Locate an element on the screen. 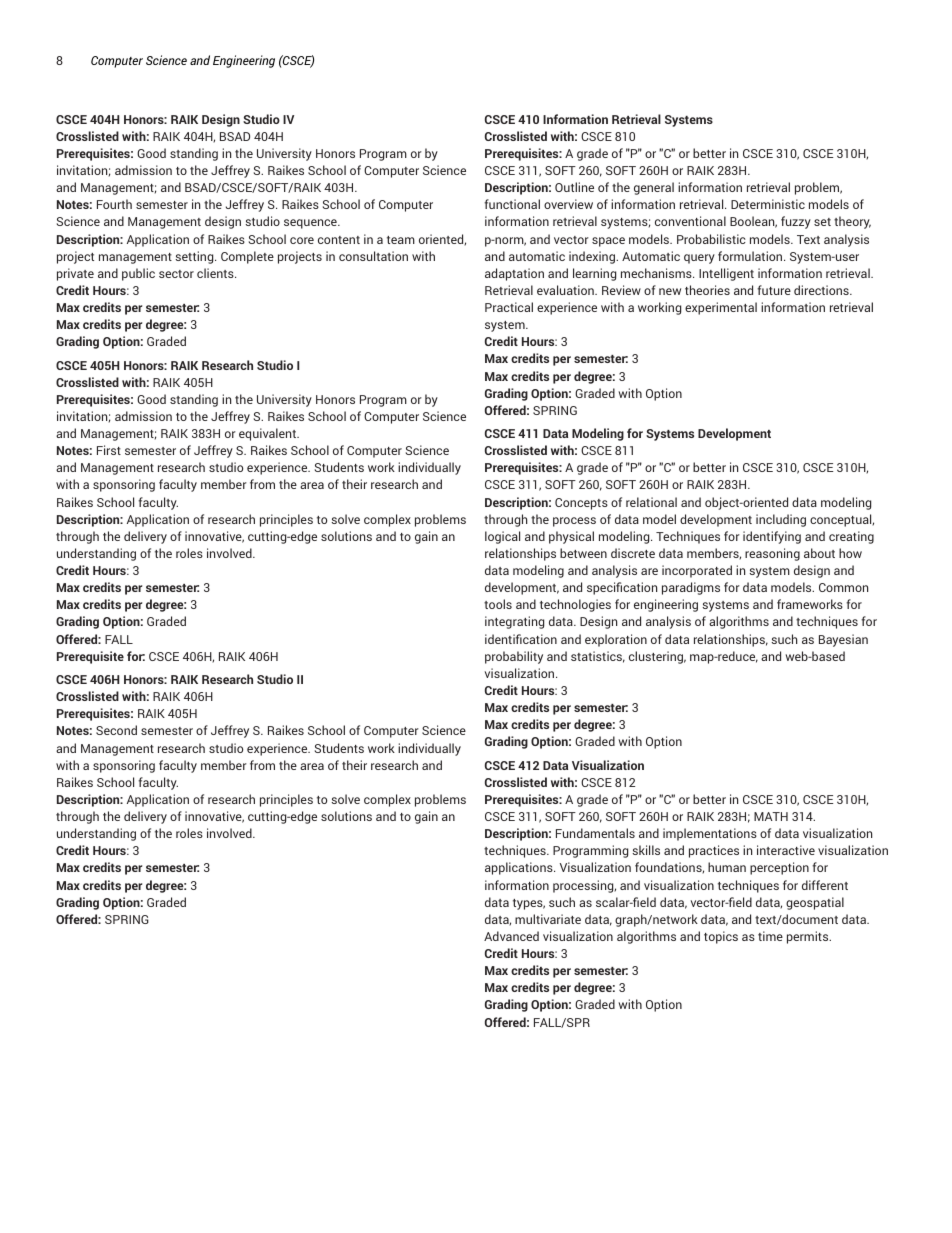 This screenshot has width=952, height=1233. functional is located at coordinates (512, 204).
